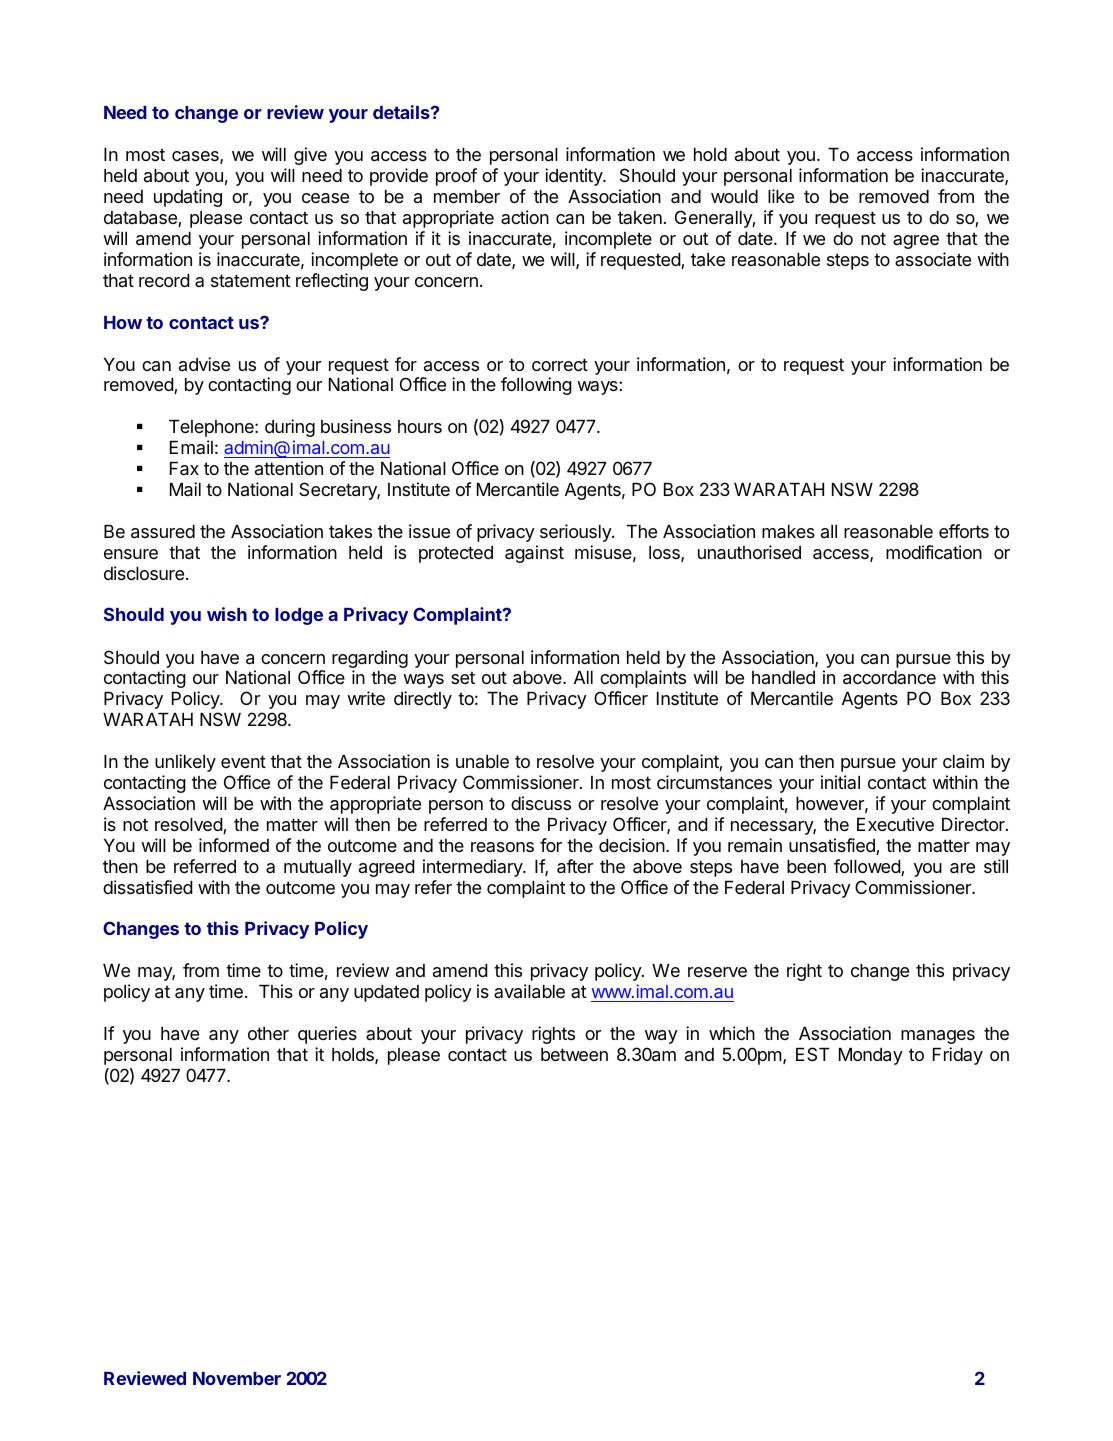 This image has height=1441, width=1113. Describe the element at coordinates (574, 1054) in the image. I see `between` at that location.
